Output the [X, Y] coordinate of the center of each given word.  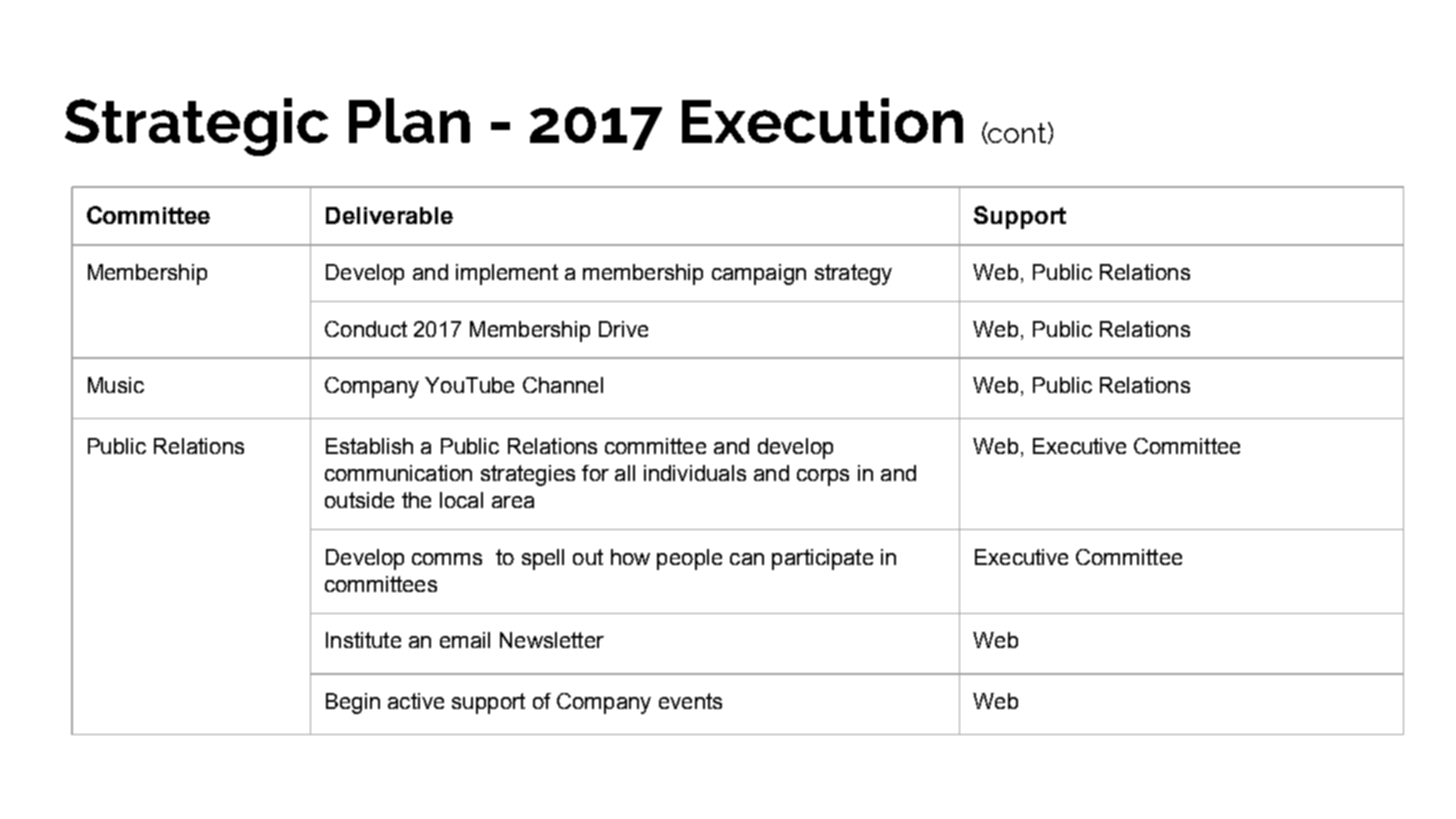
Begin [353, 703]
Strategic [196, 127]
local [461, 500]
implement [507, 274]
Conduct [366, 329]
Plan [409, 120]
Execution [822, 120]
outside [359, 500]
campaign [759, 274]
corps [823, 477]
